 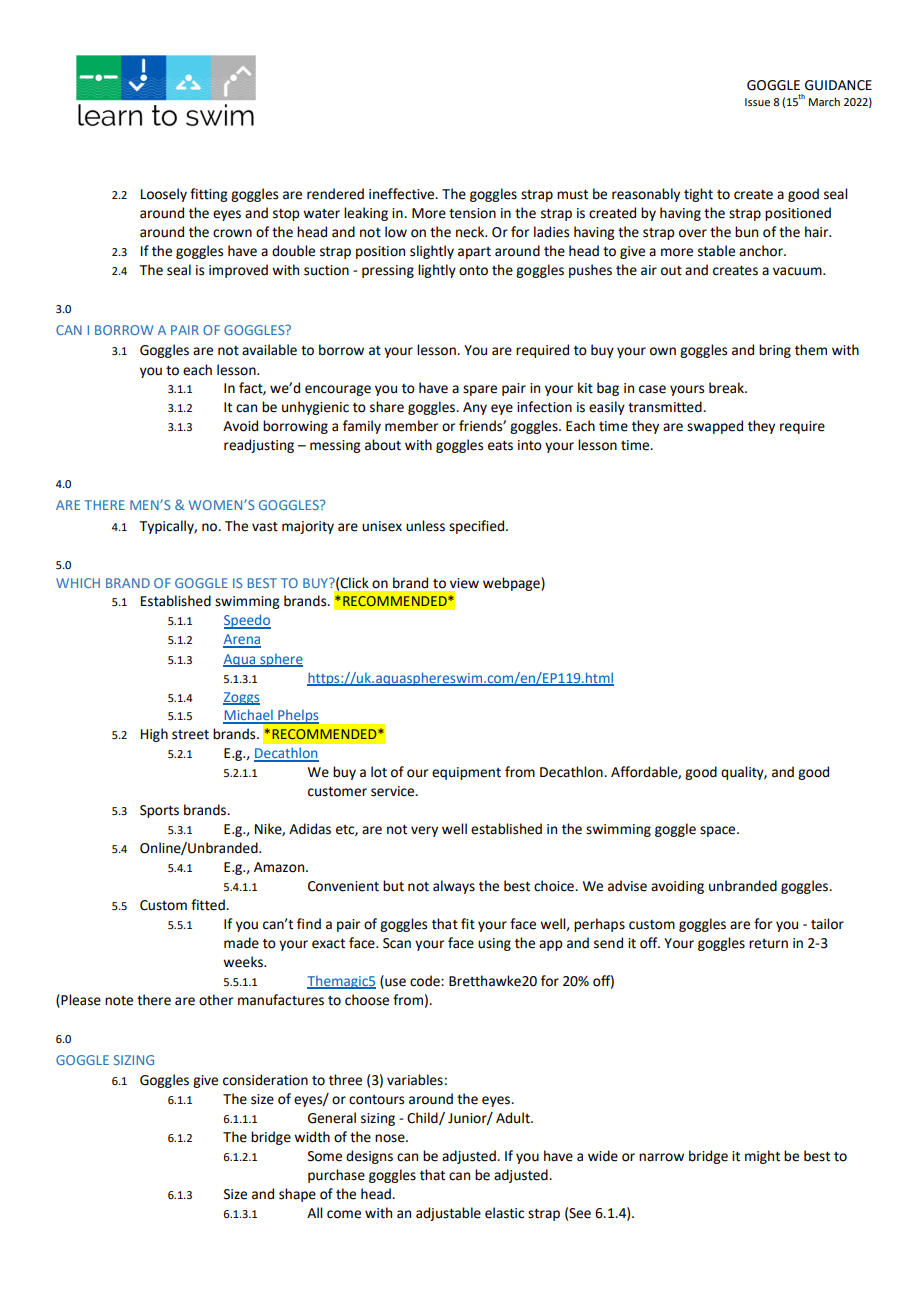 I want to click on swapped, so click(x=715, y=427).
